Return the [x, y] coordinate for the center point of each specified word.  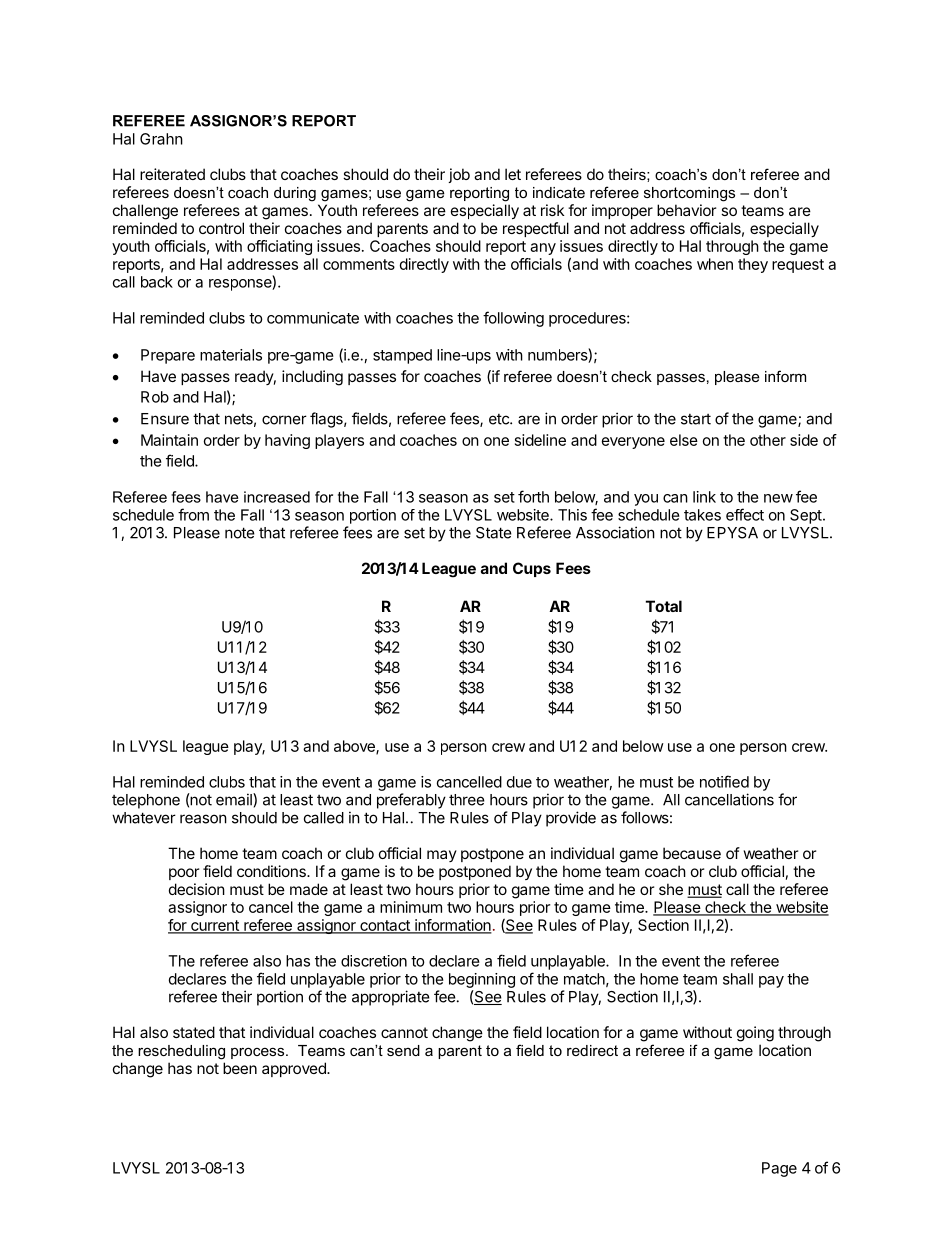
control [221, 228]
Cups [532, 569]
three [467, 800]
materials [231, 355]
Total [664, 606]
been [240, 1068]
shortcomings [689, 194]
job [459, 175]
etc [500, 419]
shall [738, 979]
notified [724, 781]
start [696, 419]
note [240, 533]
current [215, 926]
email [235, 799]
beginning [482, 980]
